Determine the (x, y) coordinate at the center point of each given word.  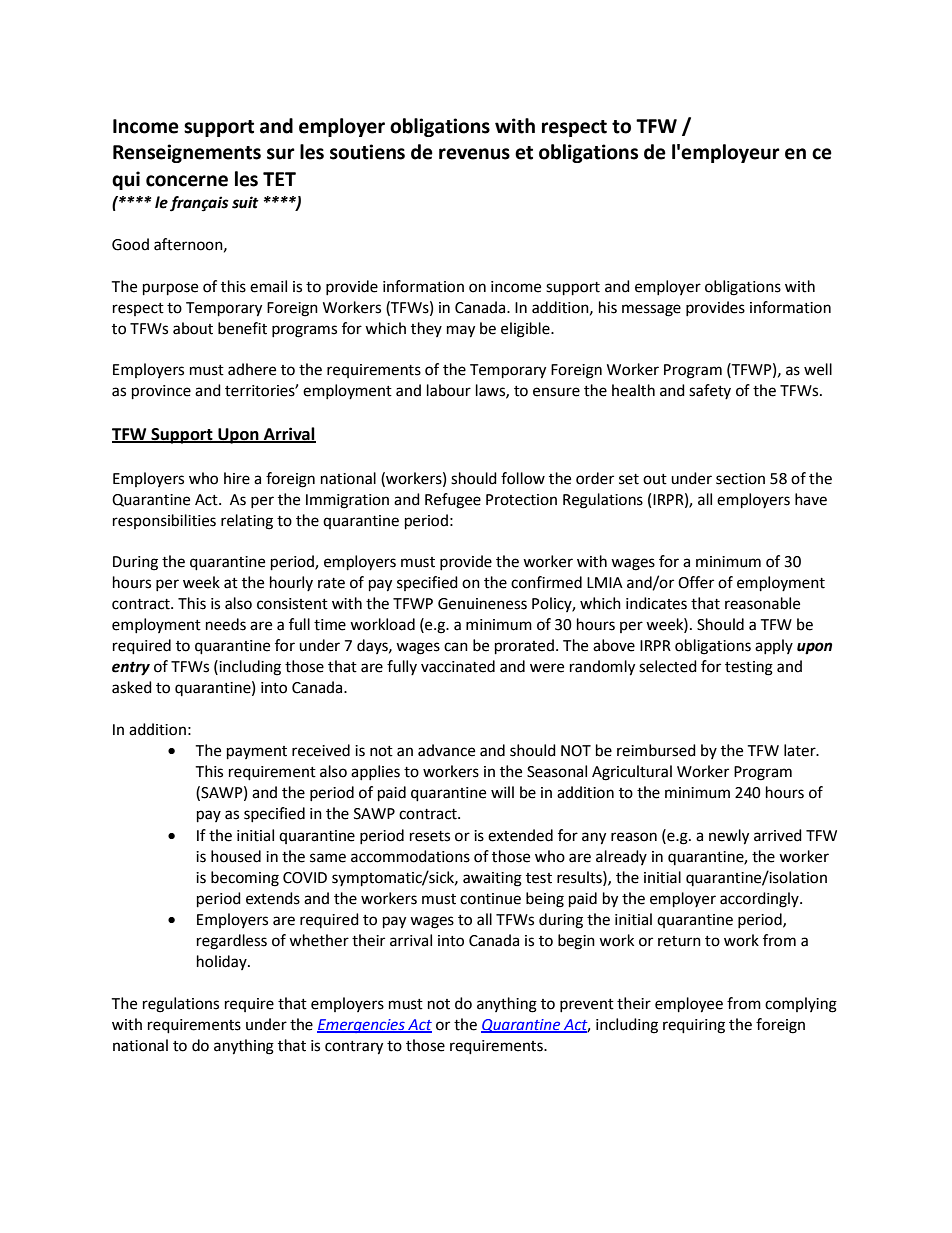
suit (245, 202)
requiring (694, 1026)
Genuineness (482, 604)
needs (226, 624)
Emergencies (362, 1026)
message (651, 310)
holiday (223, 962)
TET (279, 179)
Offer (696, 582)
